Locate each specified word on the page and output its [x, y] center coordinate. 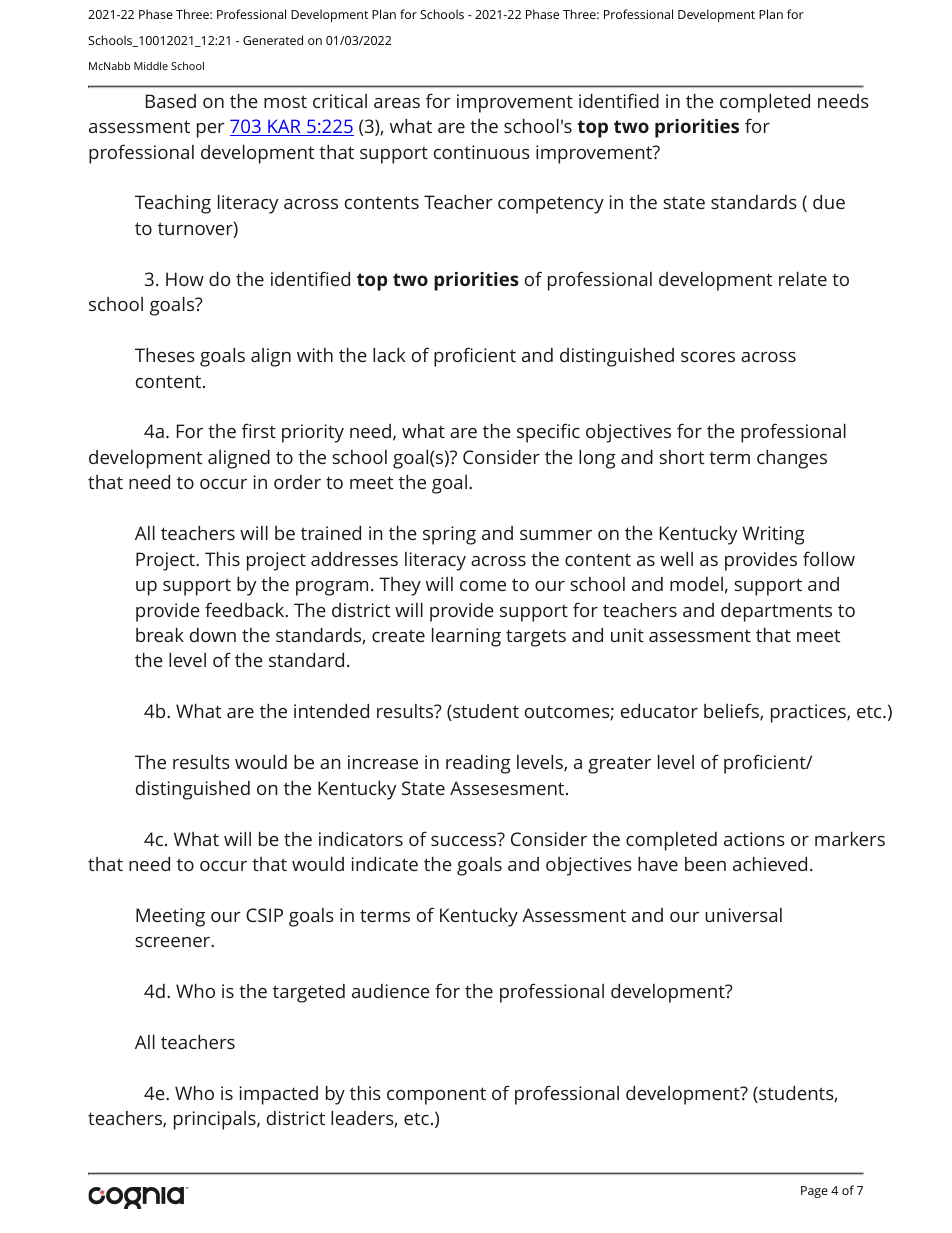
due [829, 202]
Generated [273, 40]
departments [776, 612]
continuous [482, 152]
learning [466, 637]
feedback [246, 609]
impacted [279, 1095]
